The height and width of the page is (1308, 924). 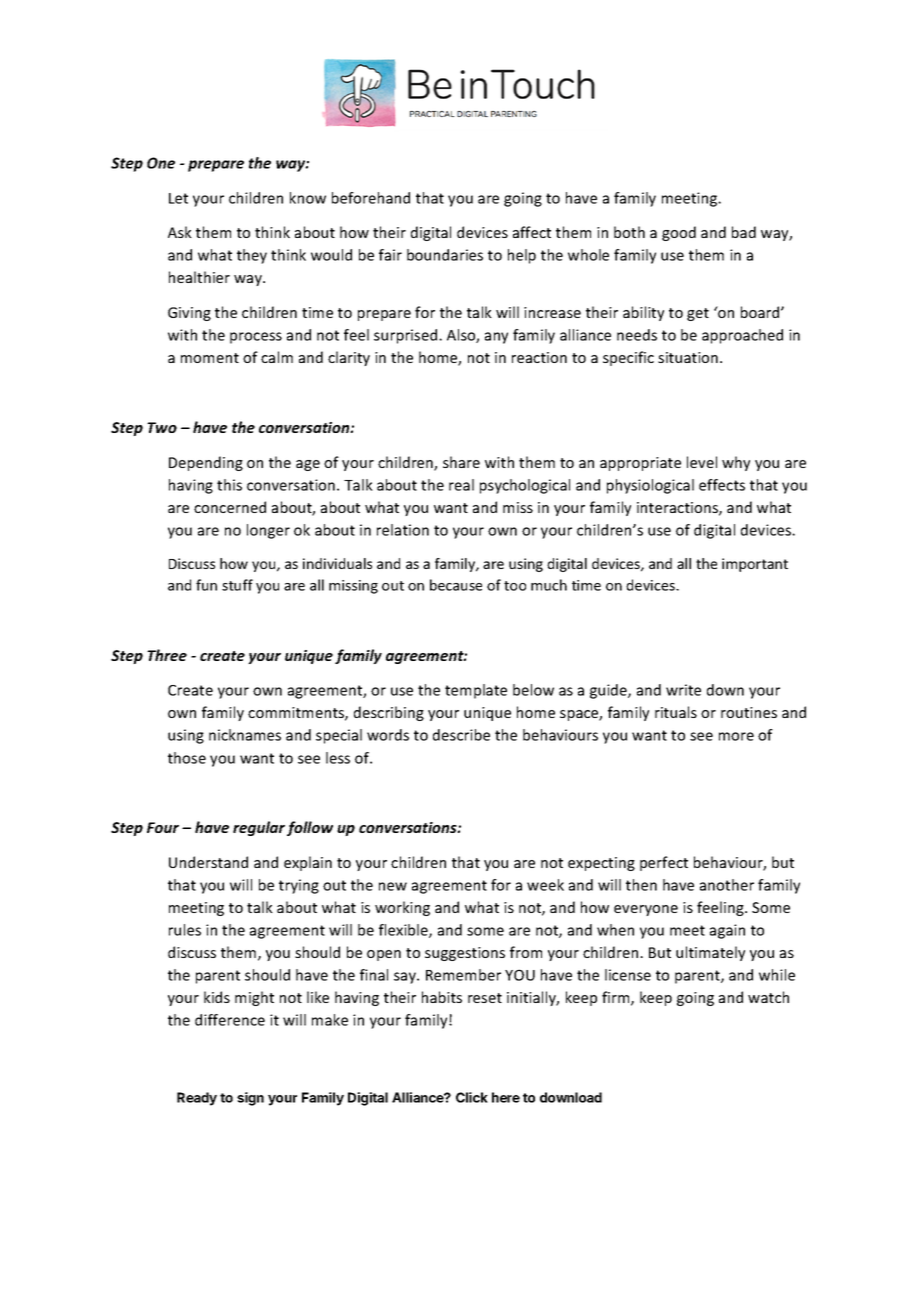 I want to click on they, so click(x=252, y=256).
